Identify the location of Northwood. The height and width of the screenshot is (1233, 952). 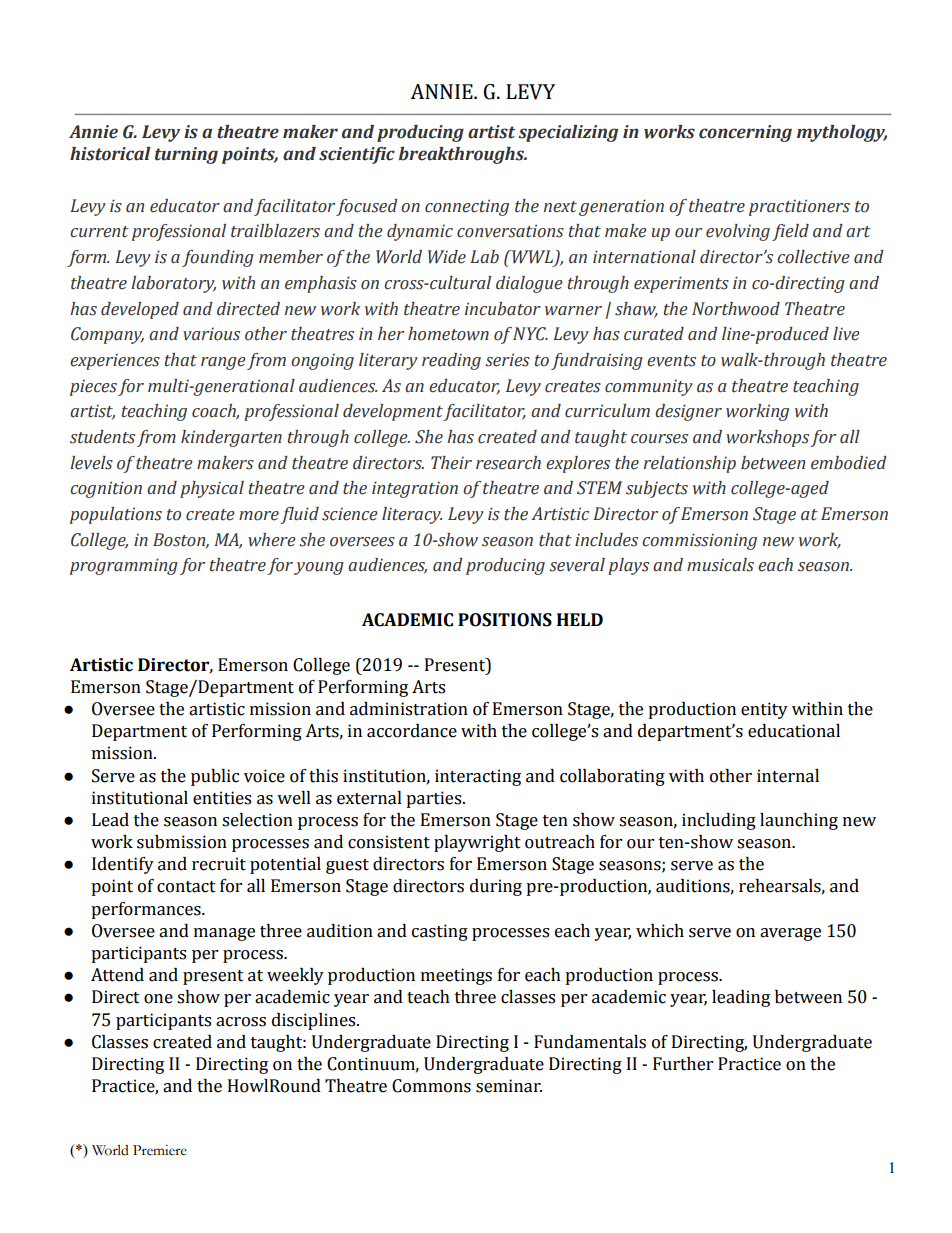
(736, 309).
